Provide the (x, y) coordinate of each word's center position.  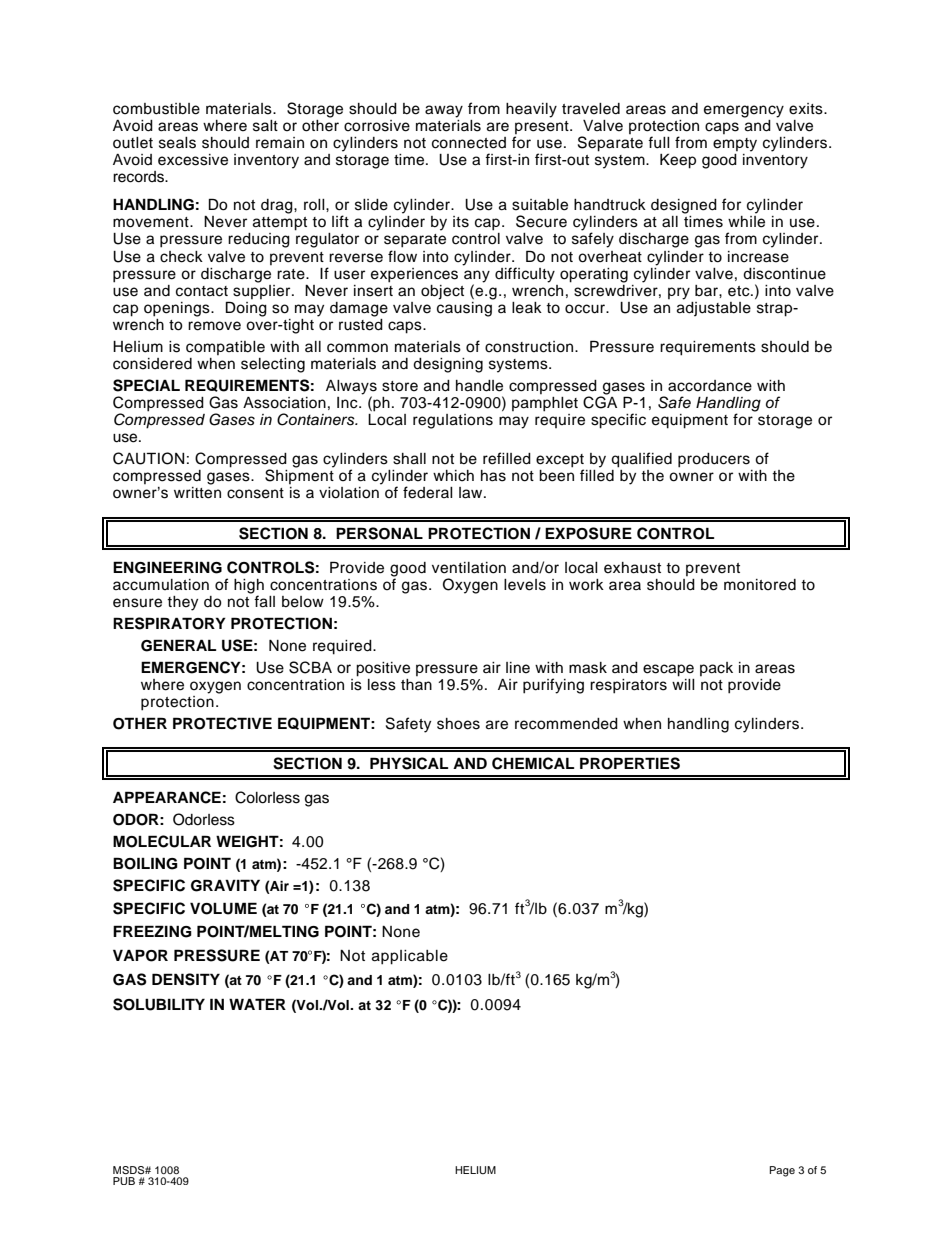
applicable (410, 957)
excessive (193, 160)
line (518, 668)
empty (735, 145)
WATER (257, 1004)
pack (716, 669)
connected (469, 143)
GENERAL (178, 645)
